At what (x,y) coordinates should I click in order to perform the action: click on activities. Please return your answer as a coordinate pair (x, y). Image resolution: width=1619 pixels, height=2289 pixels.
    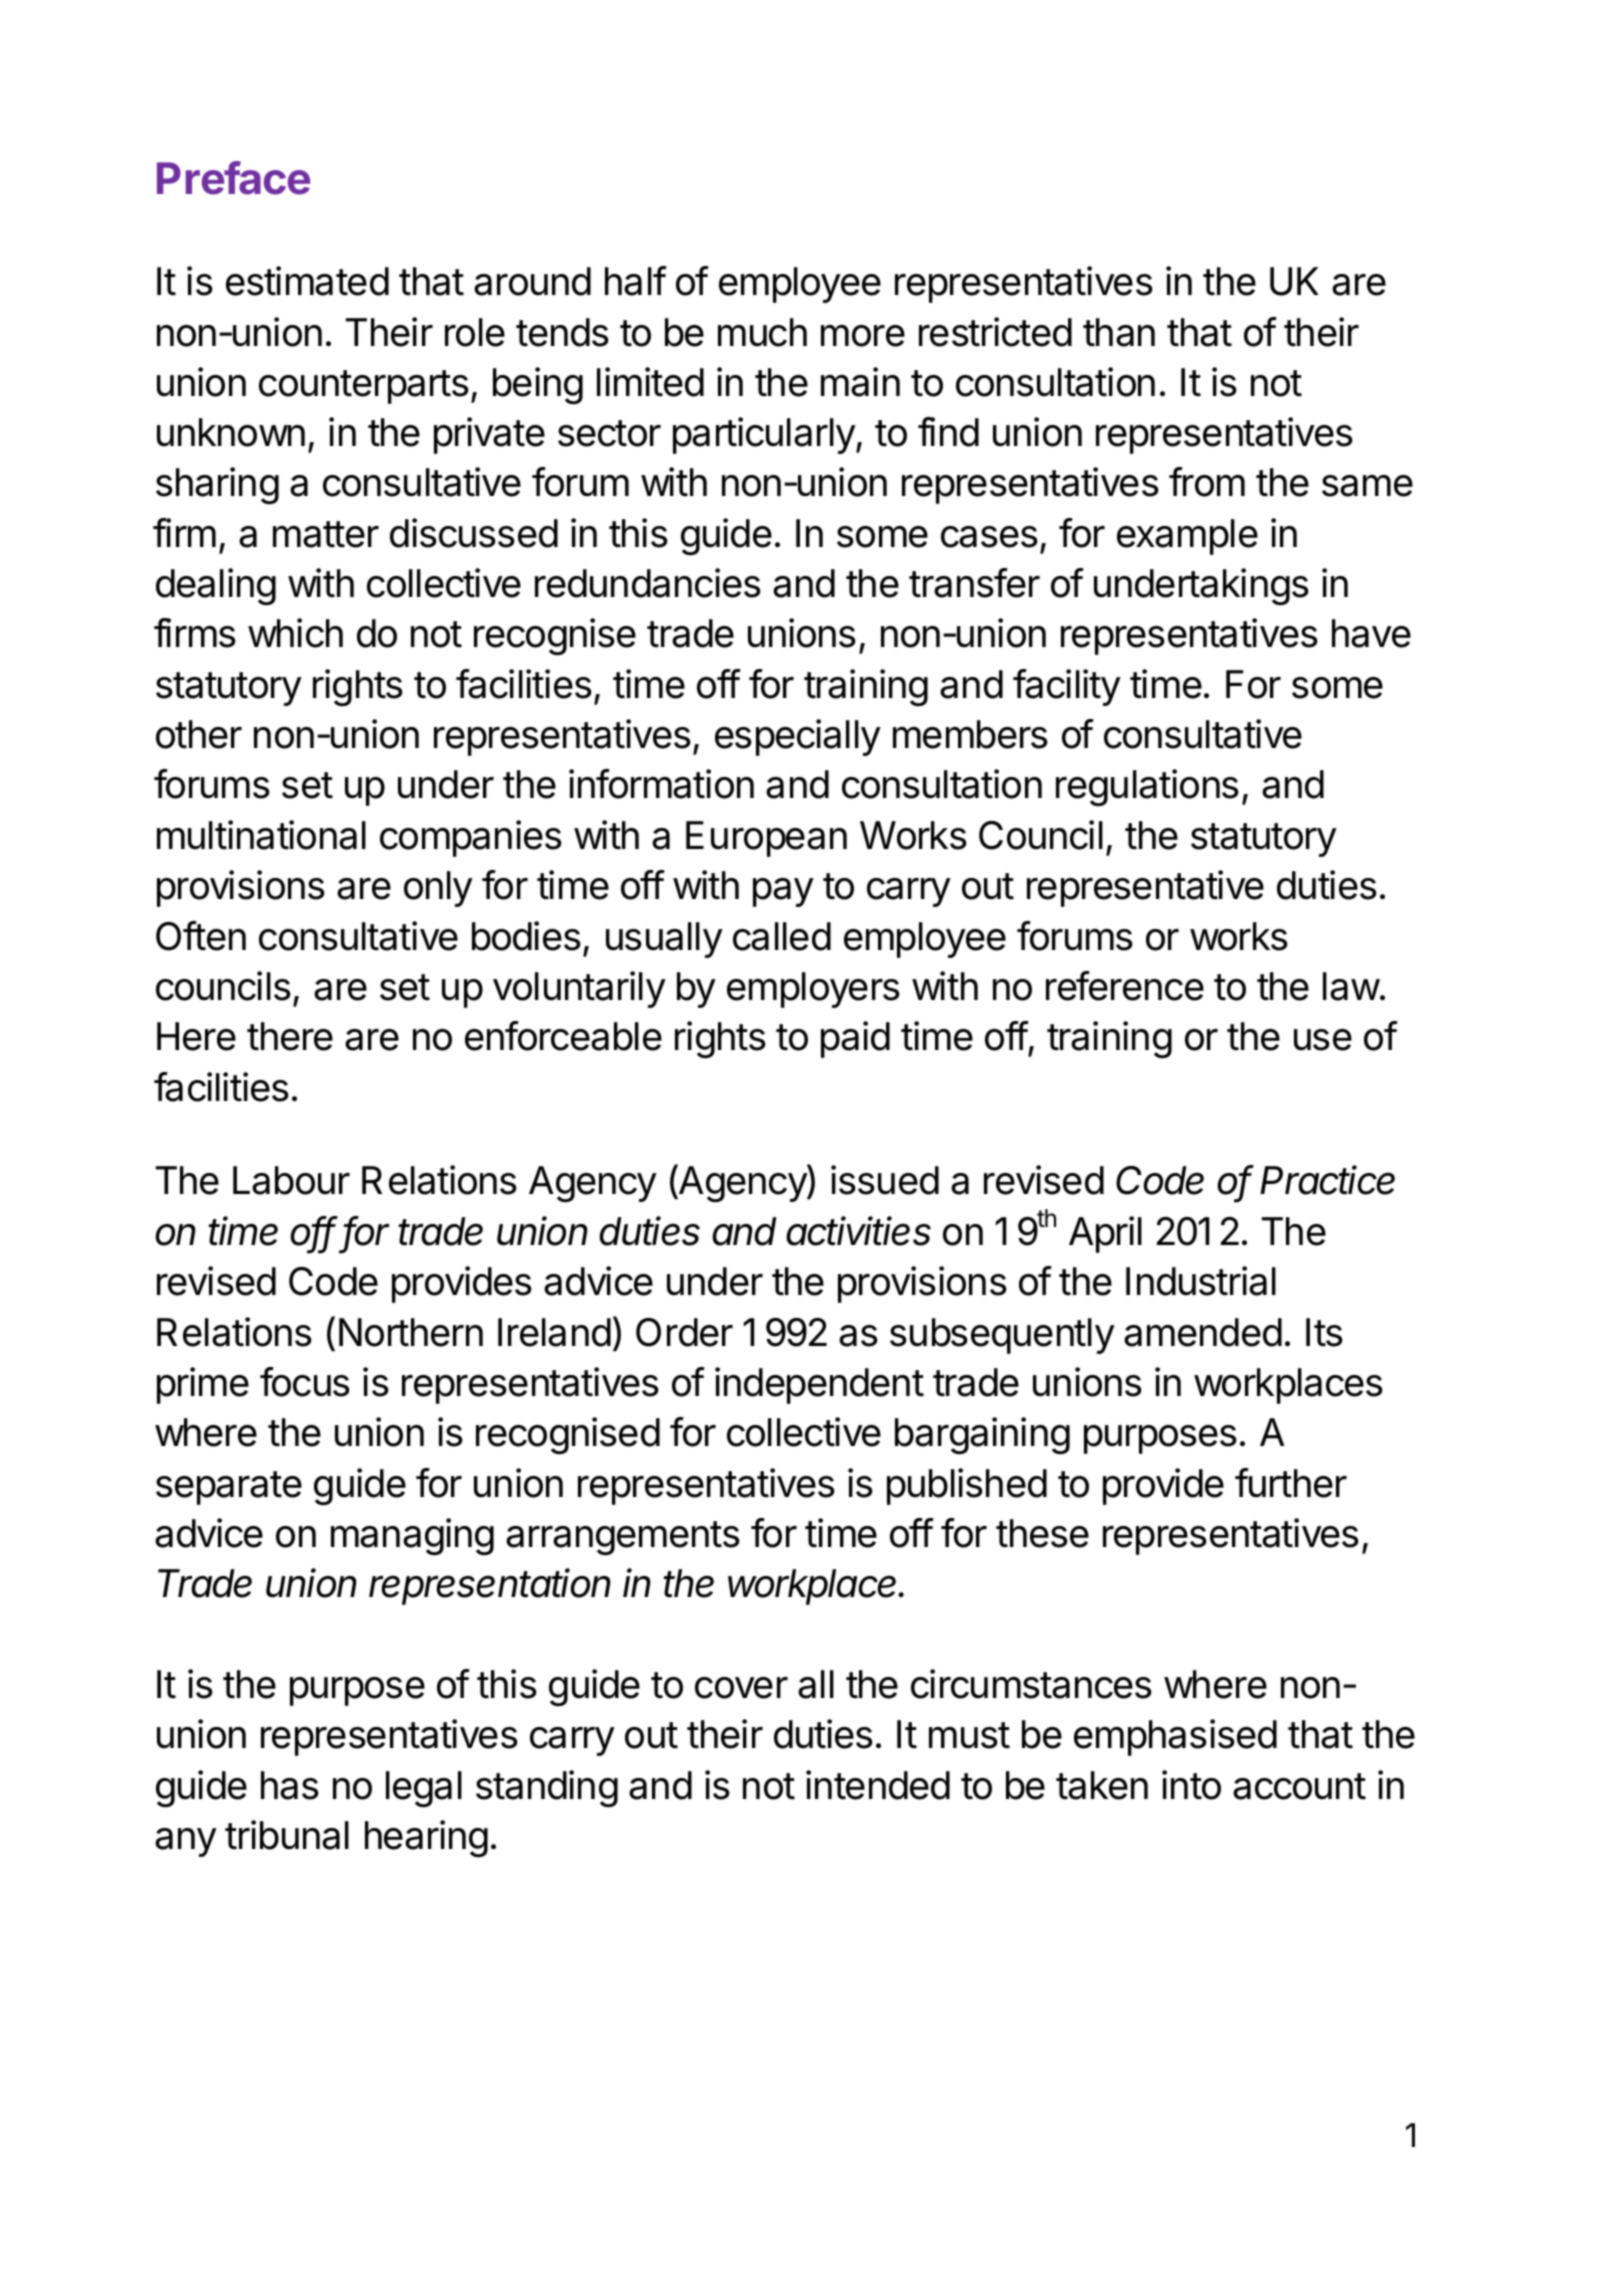
    Looking at the image, I should click on (858, 1231).
